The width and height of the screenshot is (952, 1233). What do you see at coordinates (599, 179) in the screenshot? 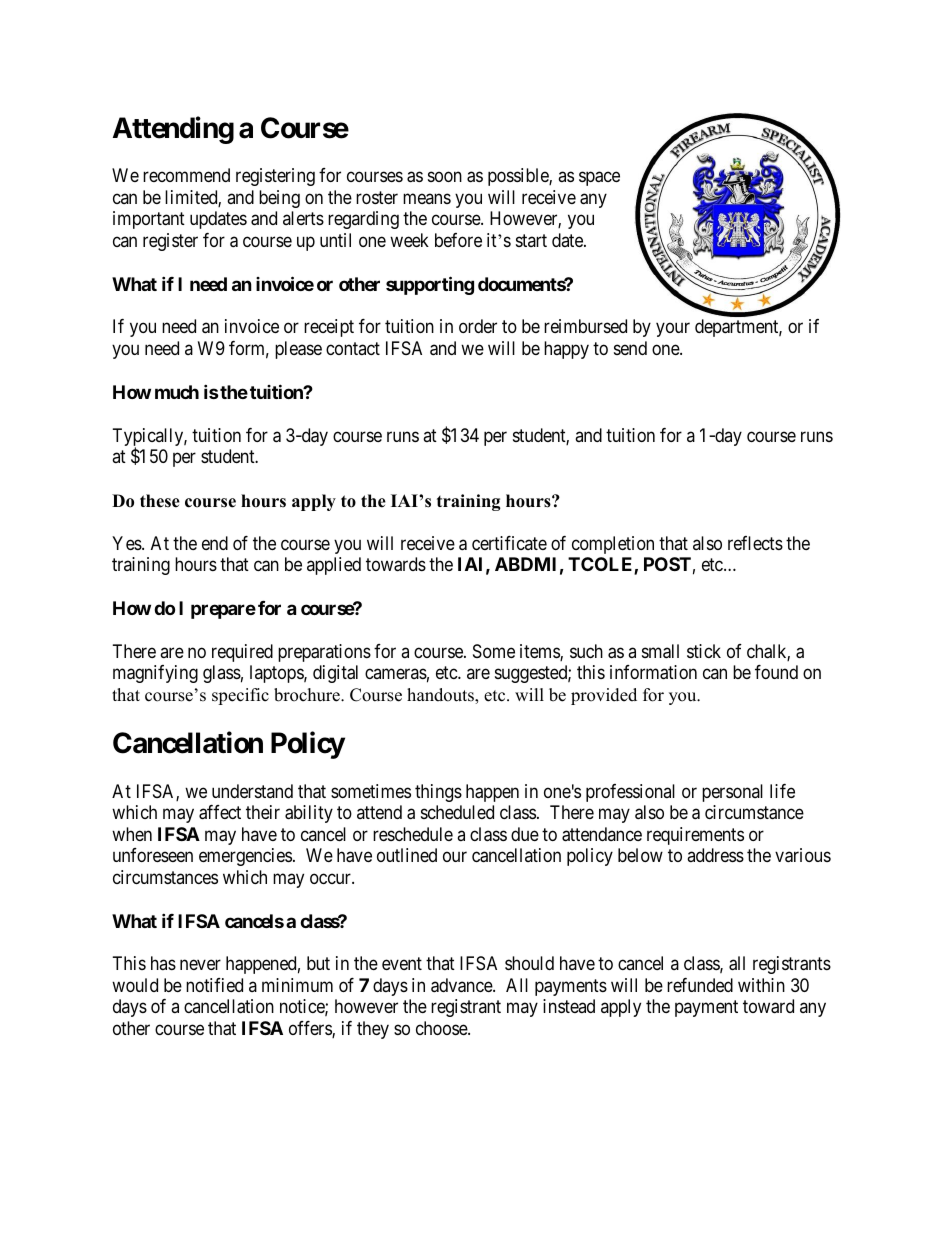
I see `space` at bounding box center [599, 179].
